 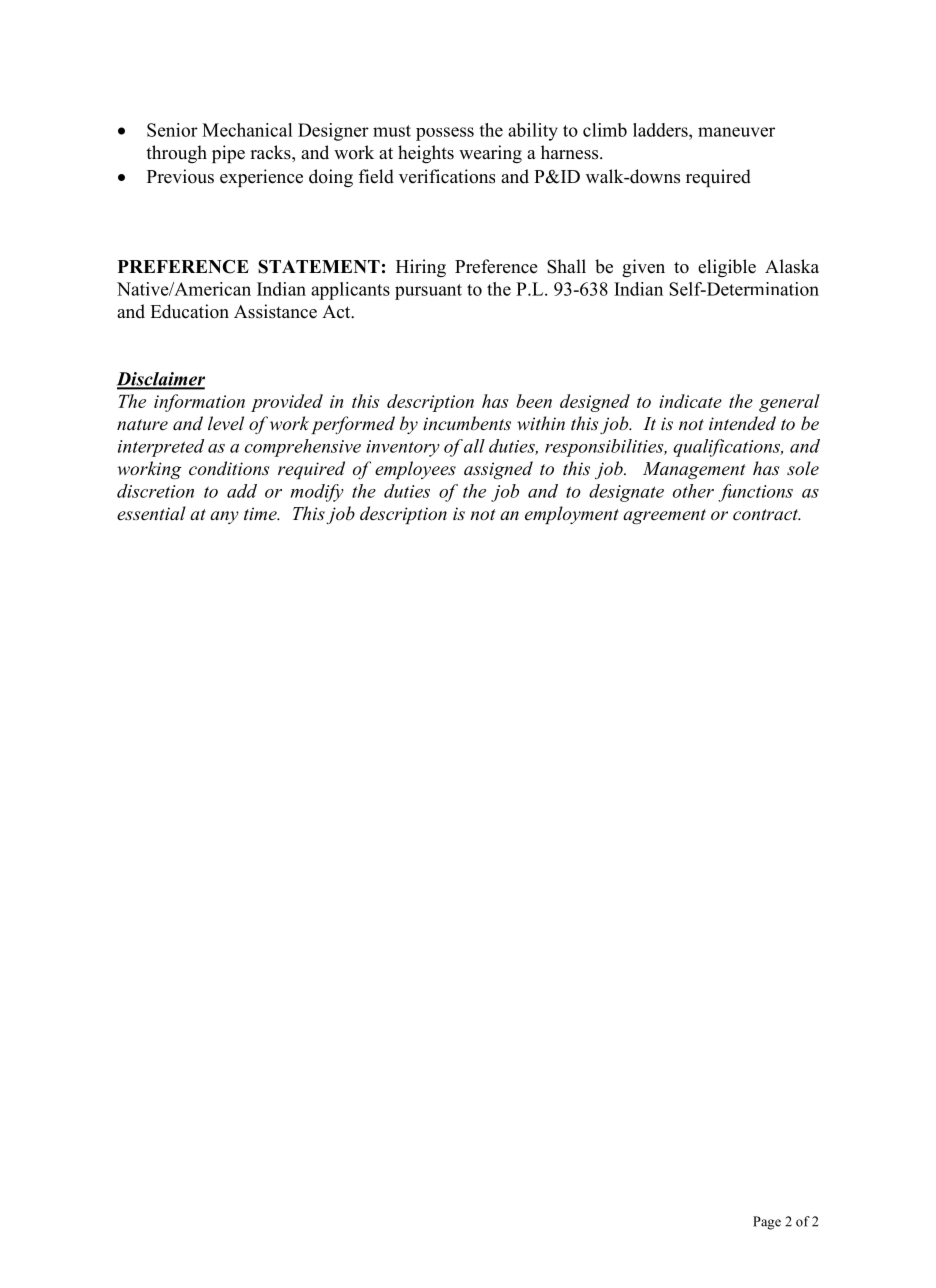 What do you see at coordinates (767, 1223) in the page?
I see `Page` at bounding box center [767, 1223].
